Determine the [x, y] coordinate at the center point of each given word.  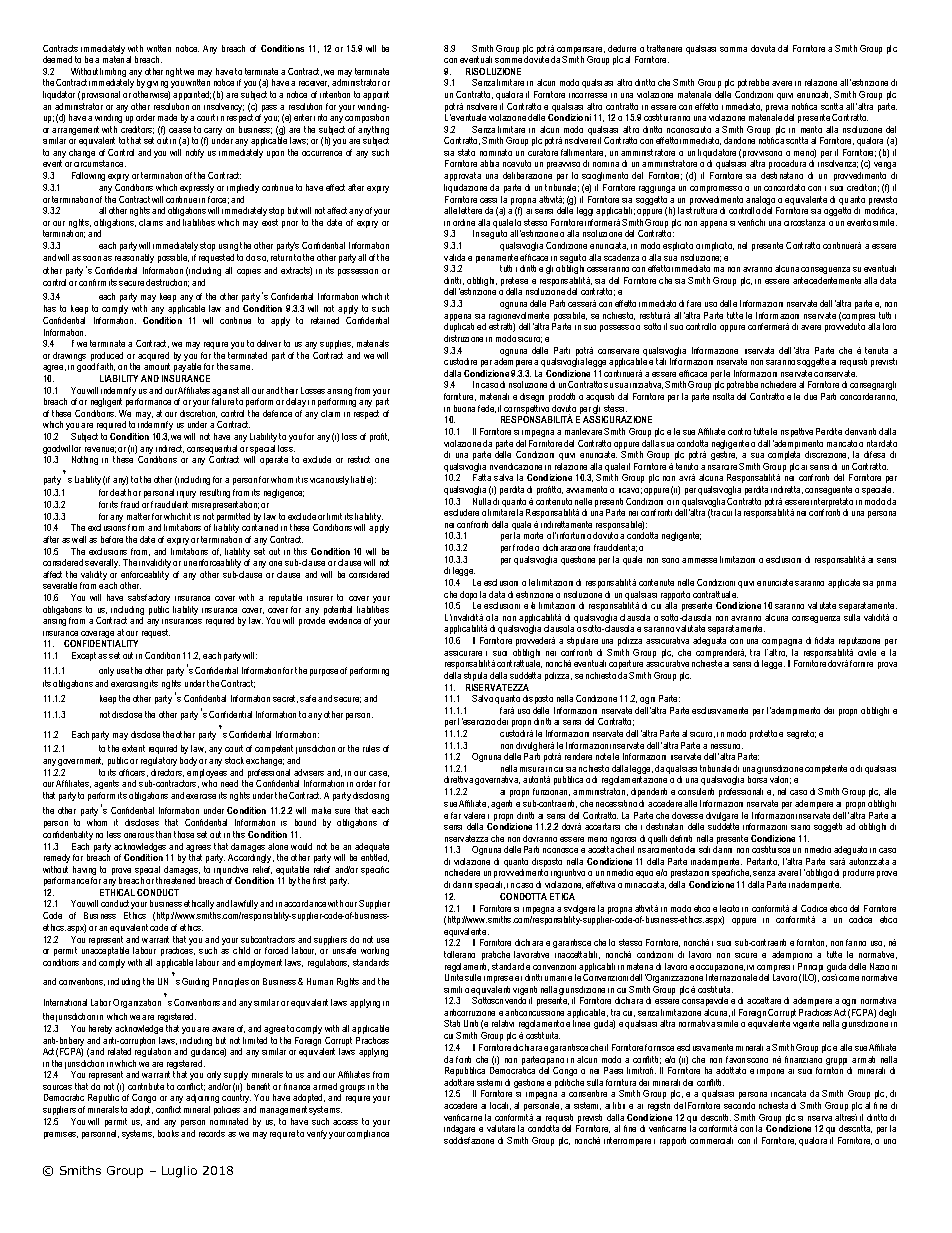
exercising [129, 685]
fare [694, 303]
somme [508, 60]
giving [157, 84]
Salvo [482, 698]
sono [670, 560]
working [375, 951]
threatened [175, 880]
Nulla [482, 501]
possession [358, 272]
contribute [146, 1086]
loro [889, 326]
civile [867, 652]
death [120, 492]
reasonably [134, 258]
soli [704, 849]
